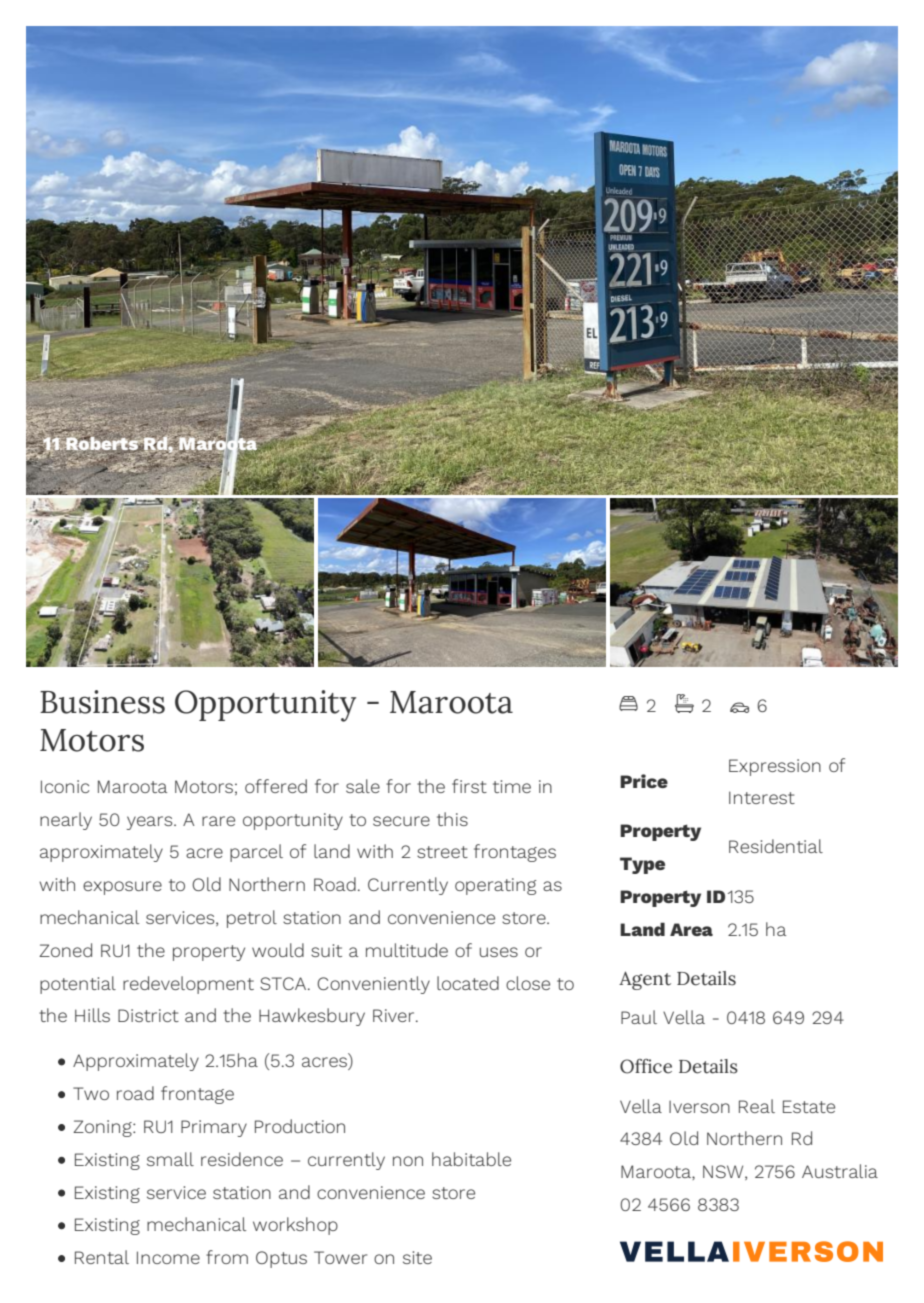 This screenshot has height=1303, width=924. Describe the element at coordinates (468, 983) in the screenshot. I see `located` at that location.
